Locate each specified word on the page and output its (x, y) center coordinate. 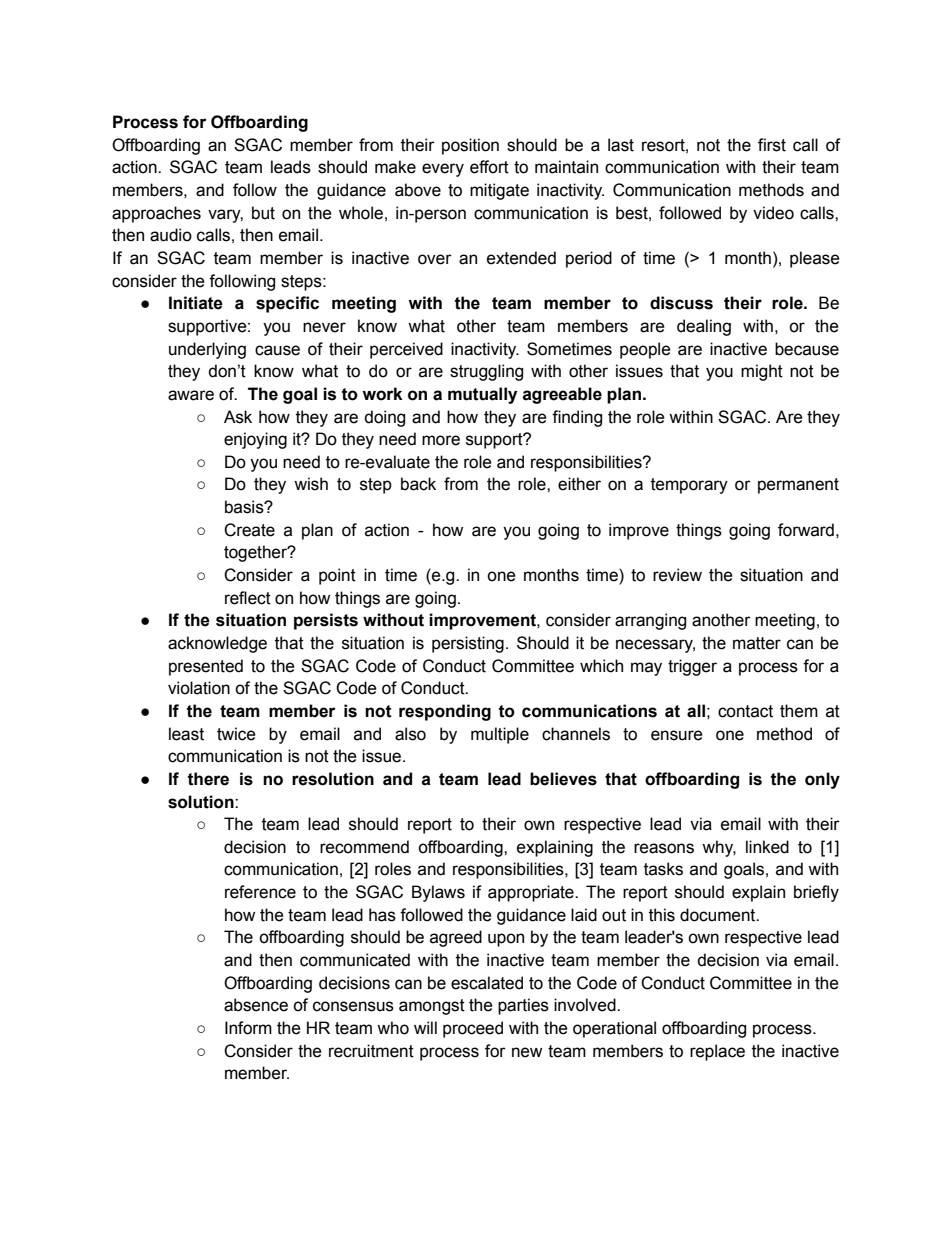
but (263, 213)
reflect (248, 598)
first (772, 145)
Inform (248, 1028)
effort (489, 167)
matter (757, 643)
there (208, 779)
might (762, 372)
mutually (482, 395)
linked (767, 847)
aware (191, 395)
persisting (468, 644)
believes (563, 779)
